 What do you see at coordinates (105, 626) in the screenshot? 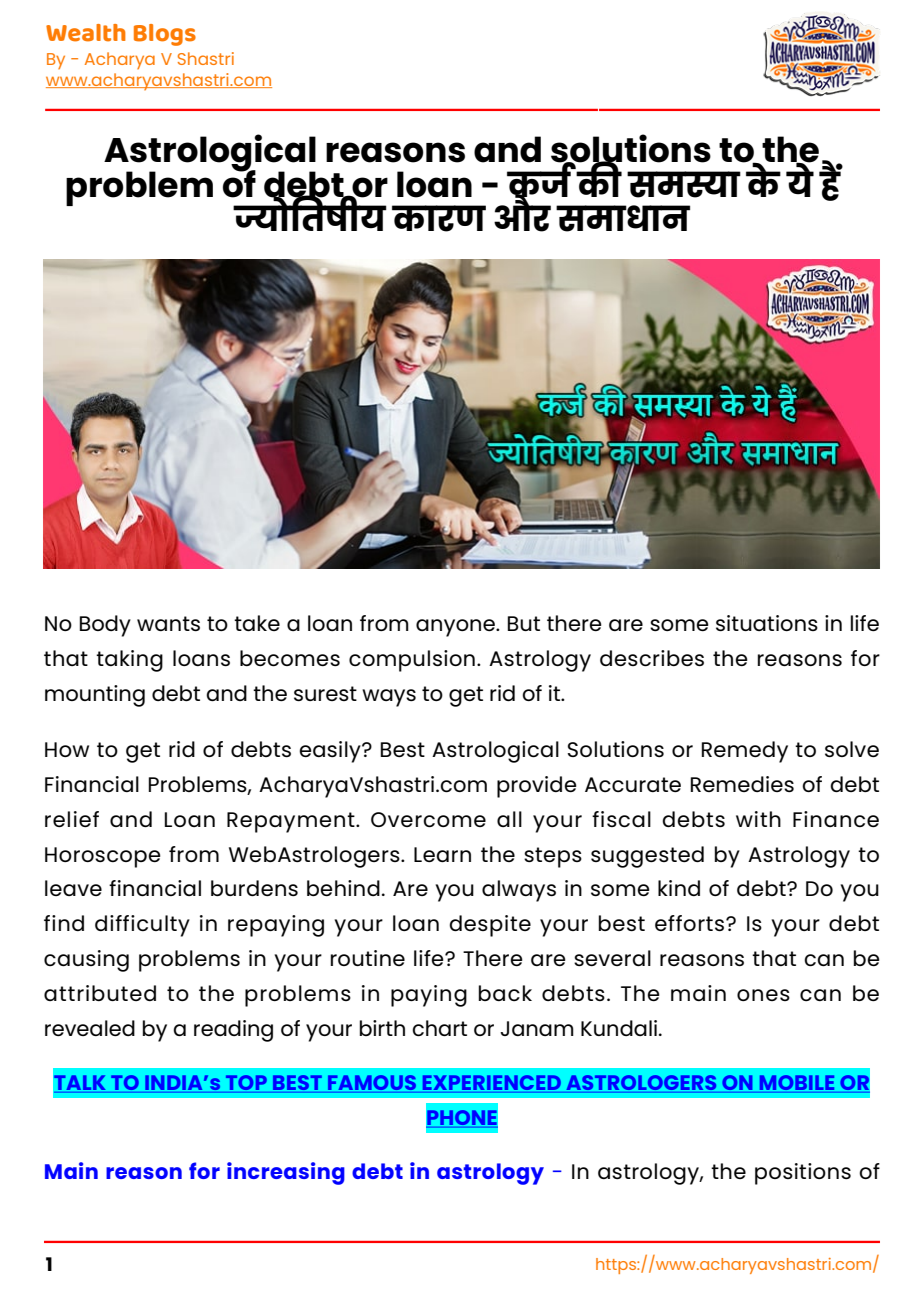
I see `Body` at bounding box center [105, 626].
